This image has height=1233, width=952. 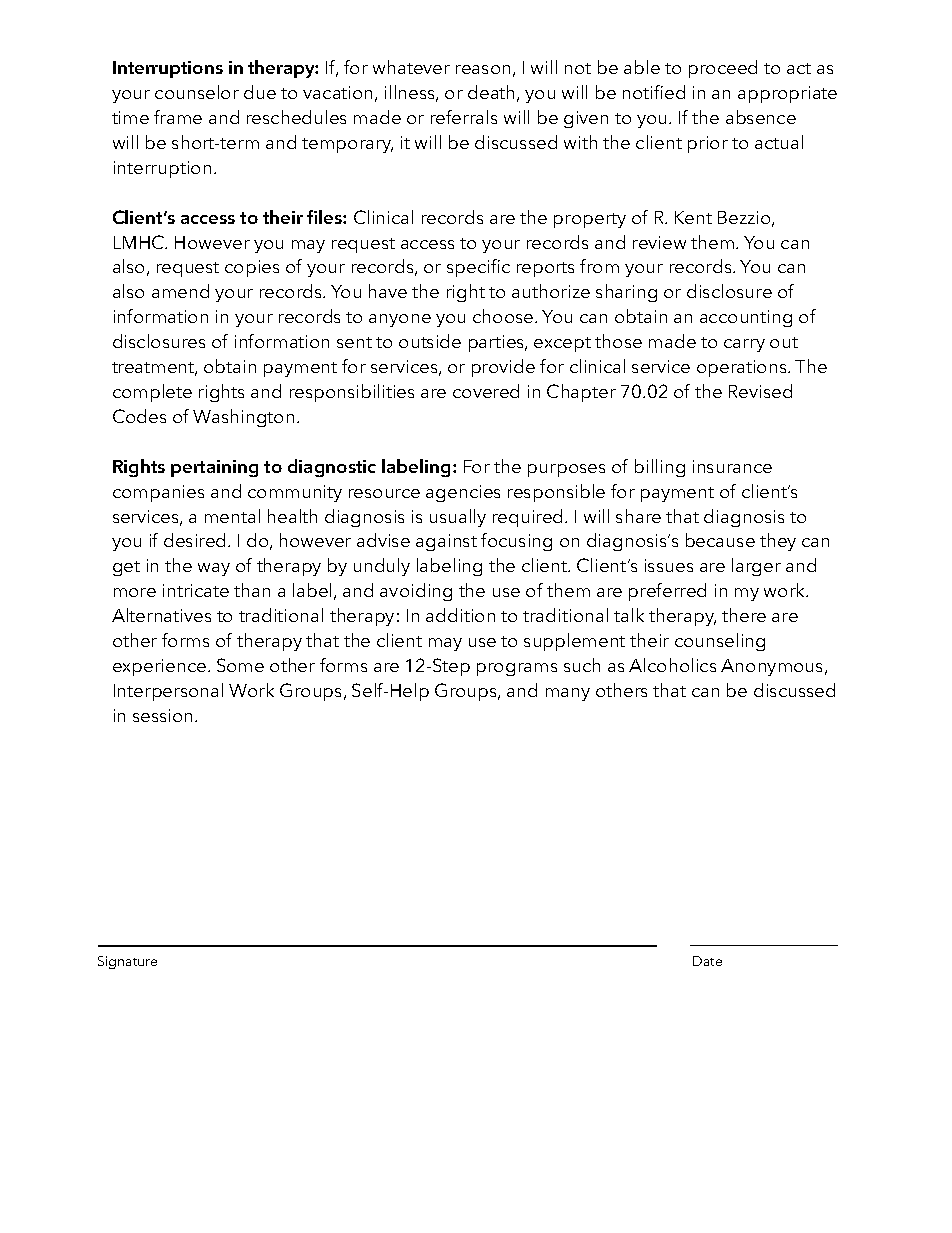 What do you see at coordinates (504, 316) in the image?
I see `choose` at bounding box center [504, 316].
